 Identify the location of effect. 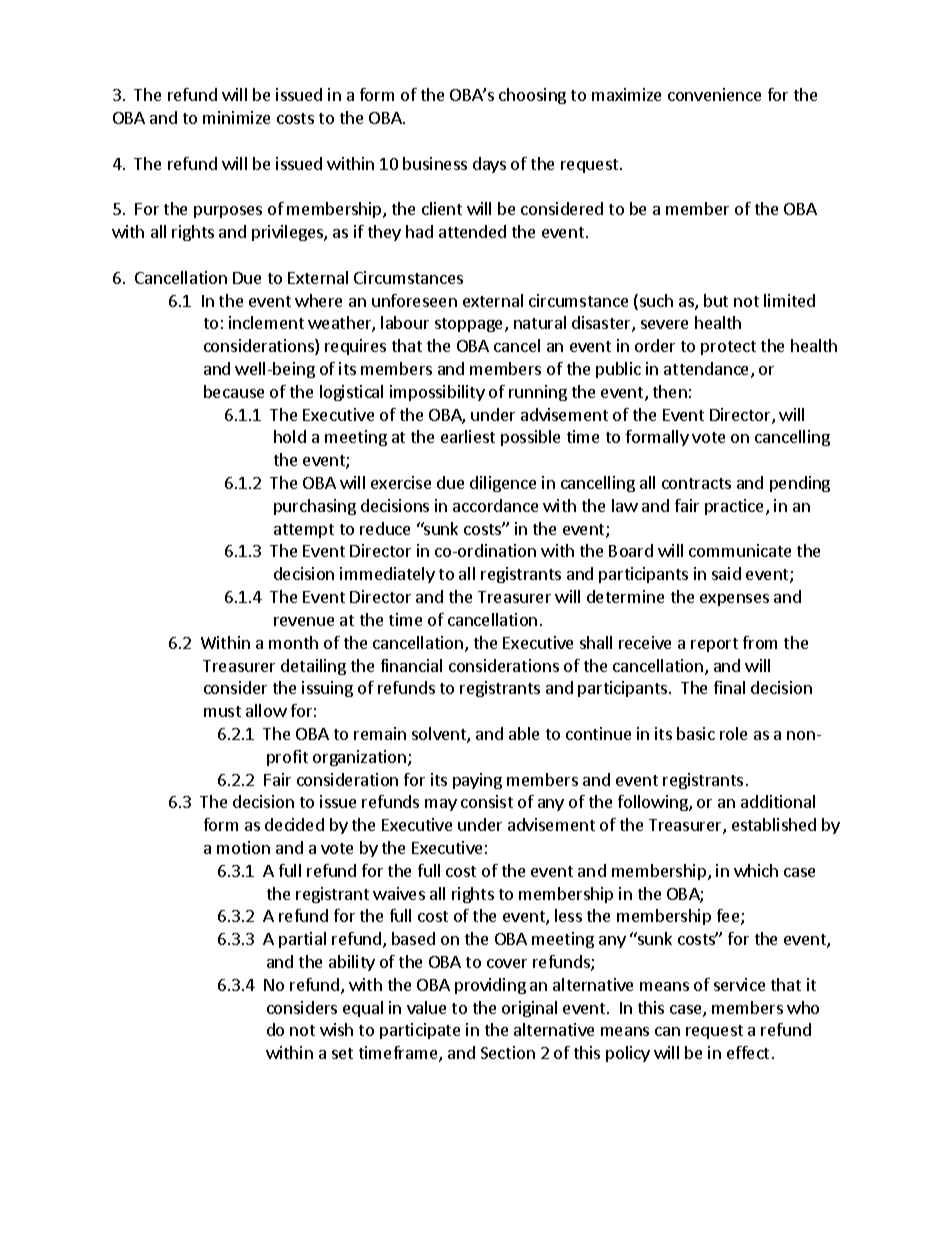
(748, 1052).
